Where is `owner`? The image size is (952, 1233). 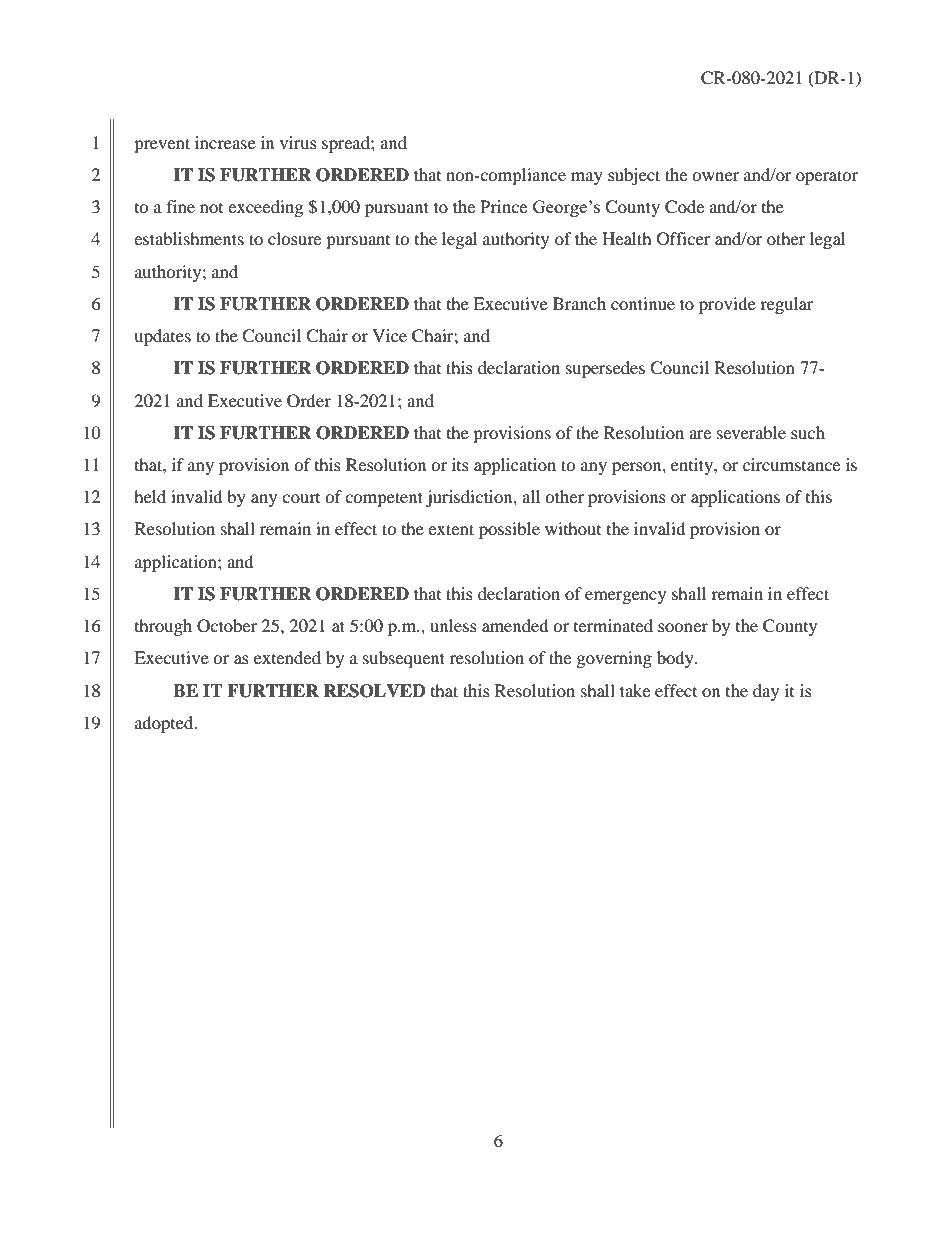 owner is located at coordinates (715, 176).
